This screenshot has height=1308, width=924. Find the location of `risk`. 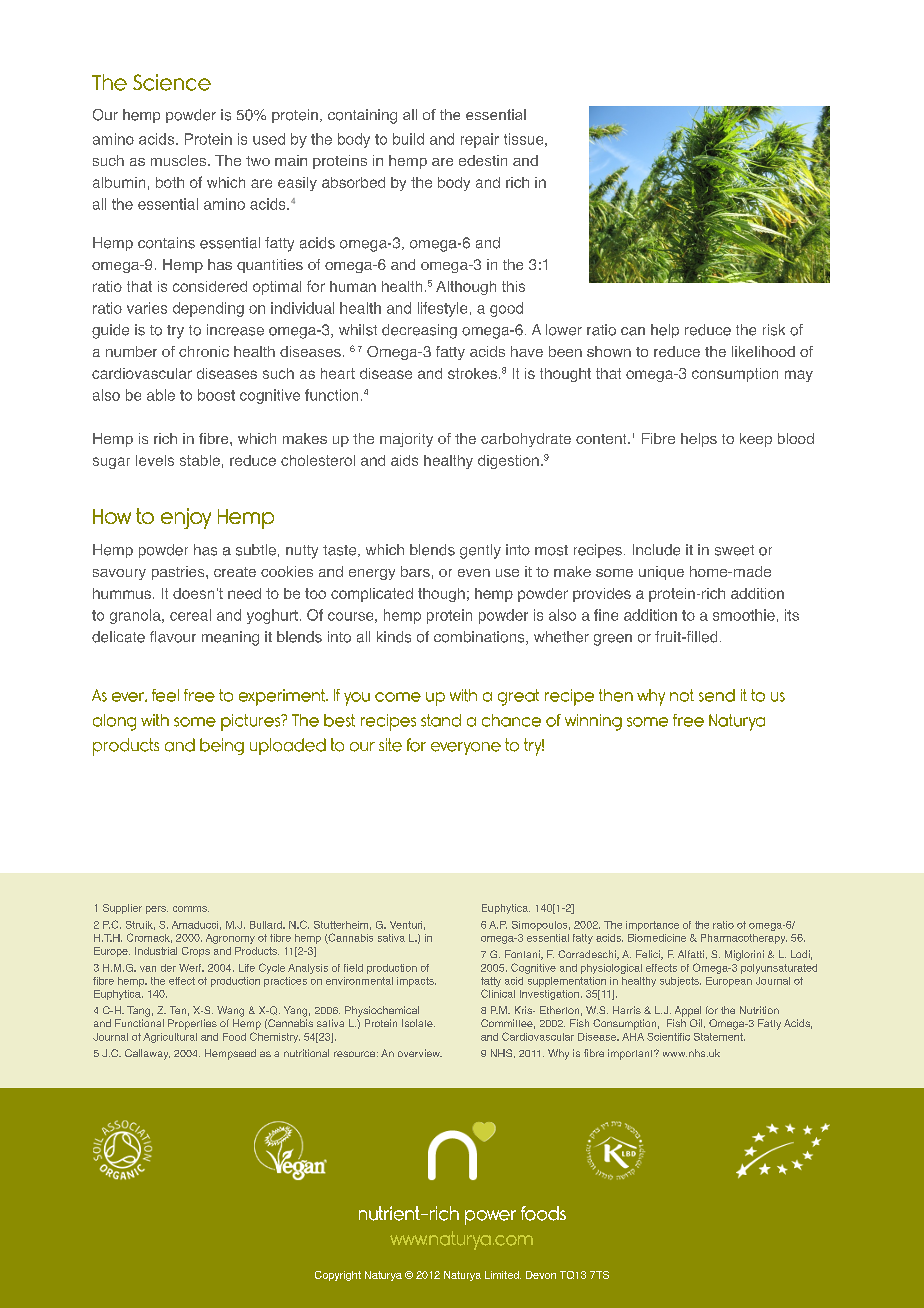

risk is located at coordinates (774, 330).
